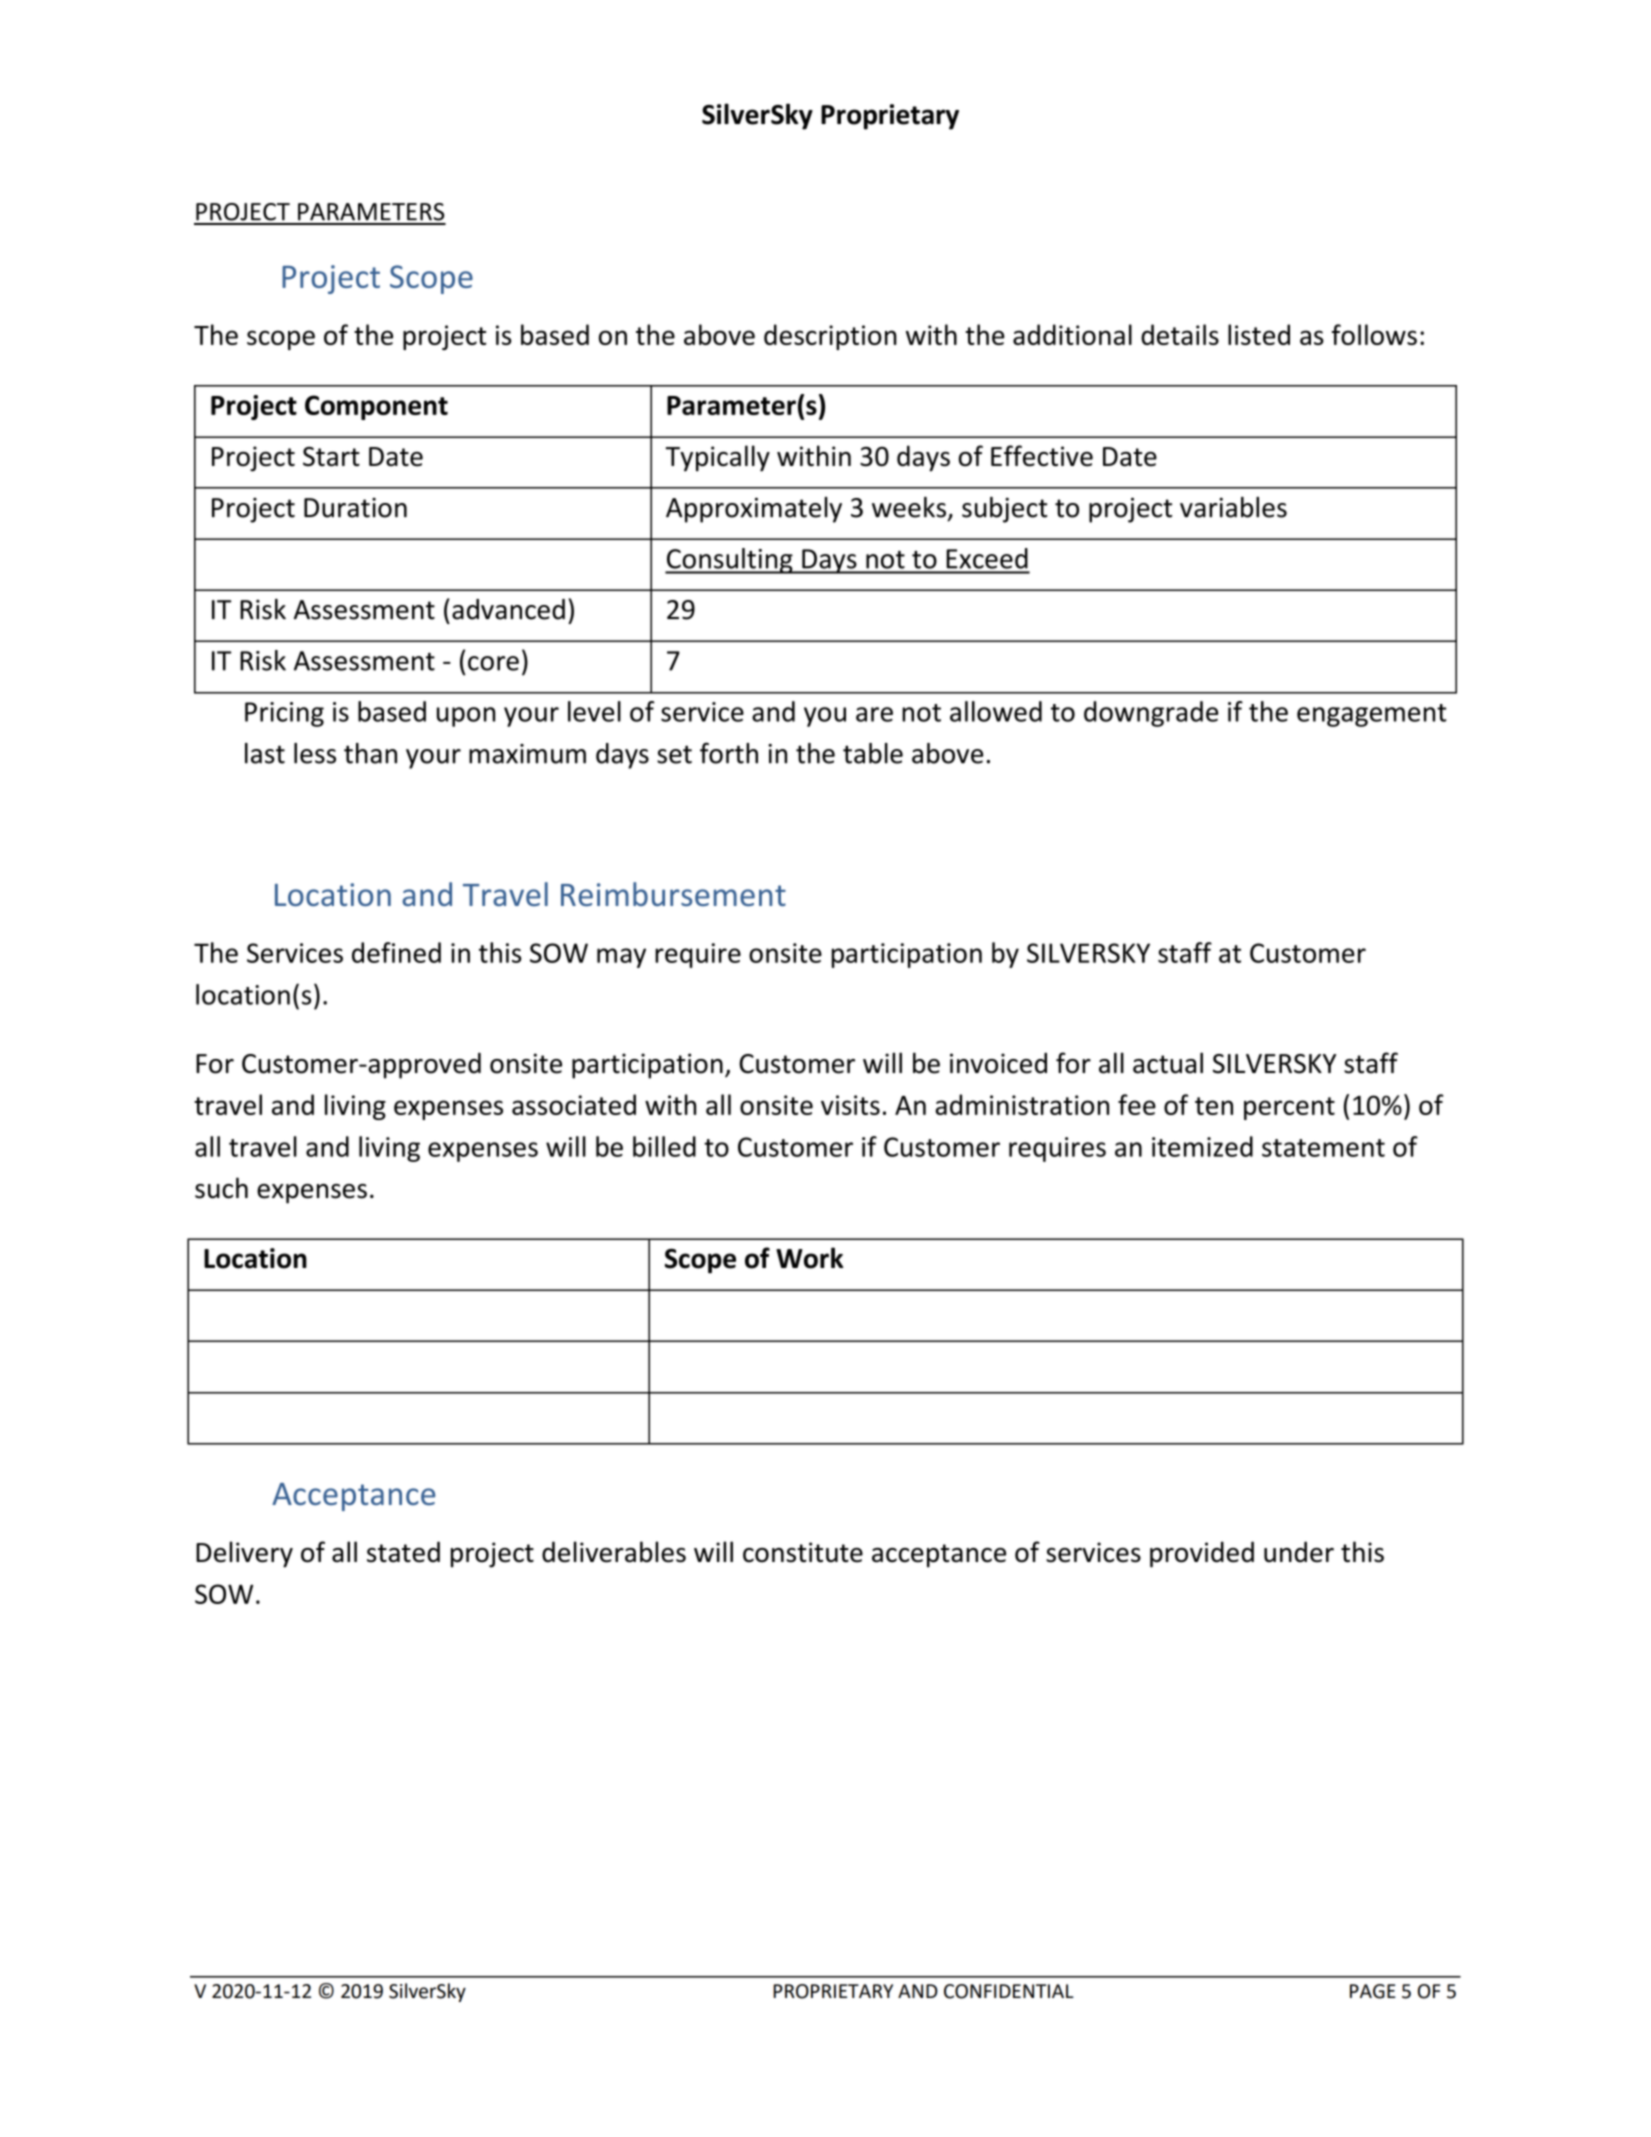 The width and height of the page is (1651, 2137). I want to click on Component, so click(376, 407).
